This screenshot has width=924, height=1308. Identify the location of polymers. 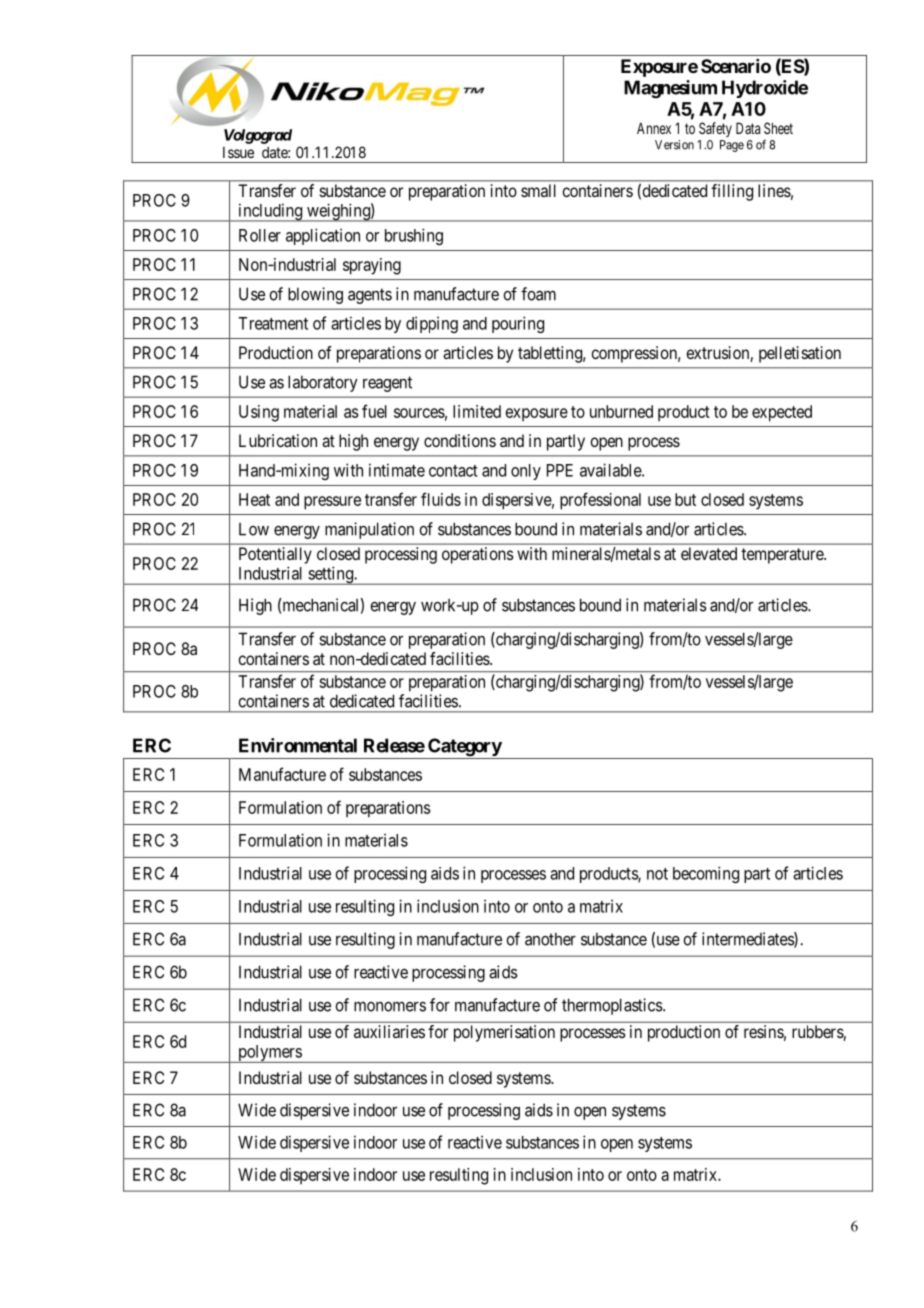
(269, 1054).
